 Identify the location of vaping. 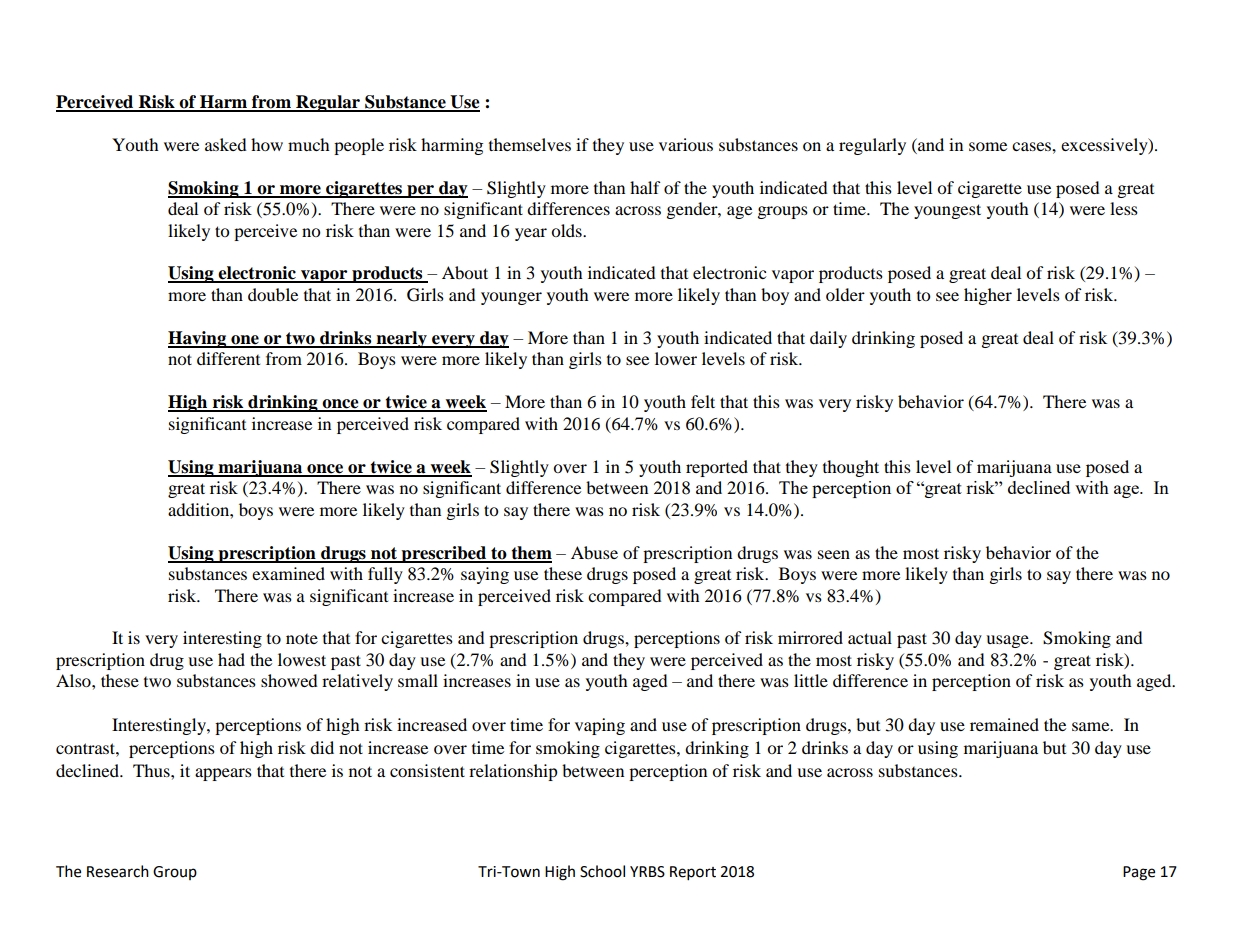
(600, 726).
